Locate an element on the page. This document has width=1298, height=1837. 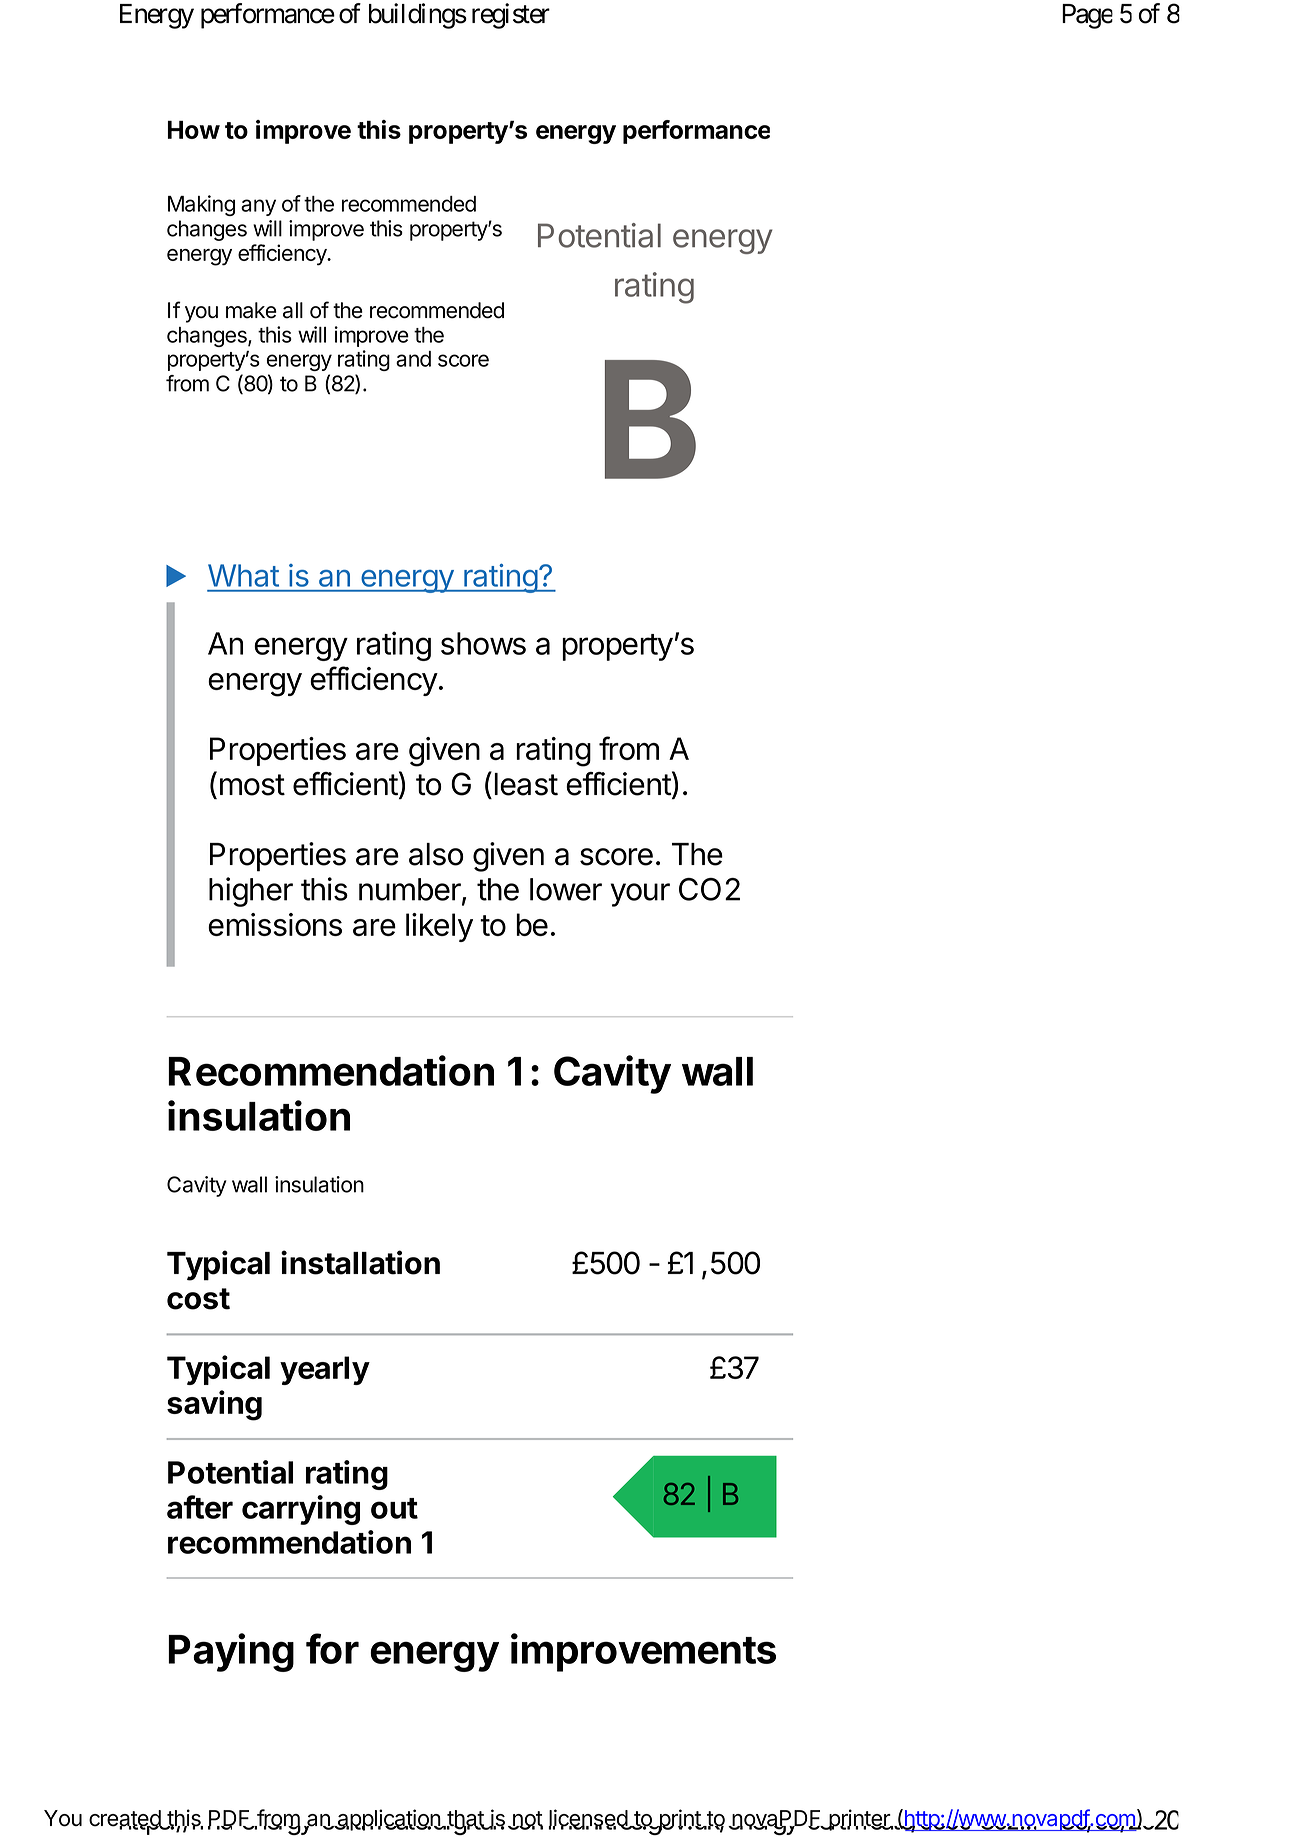
lower is located at coordinates (566, 889).
